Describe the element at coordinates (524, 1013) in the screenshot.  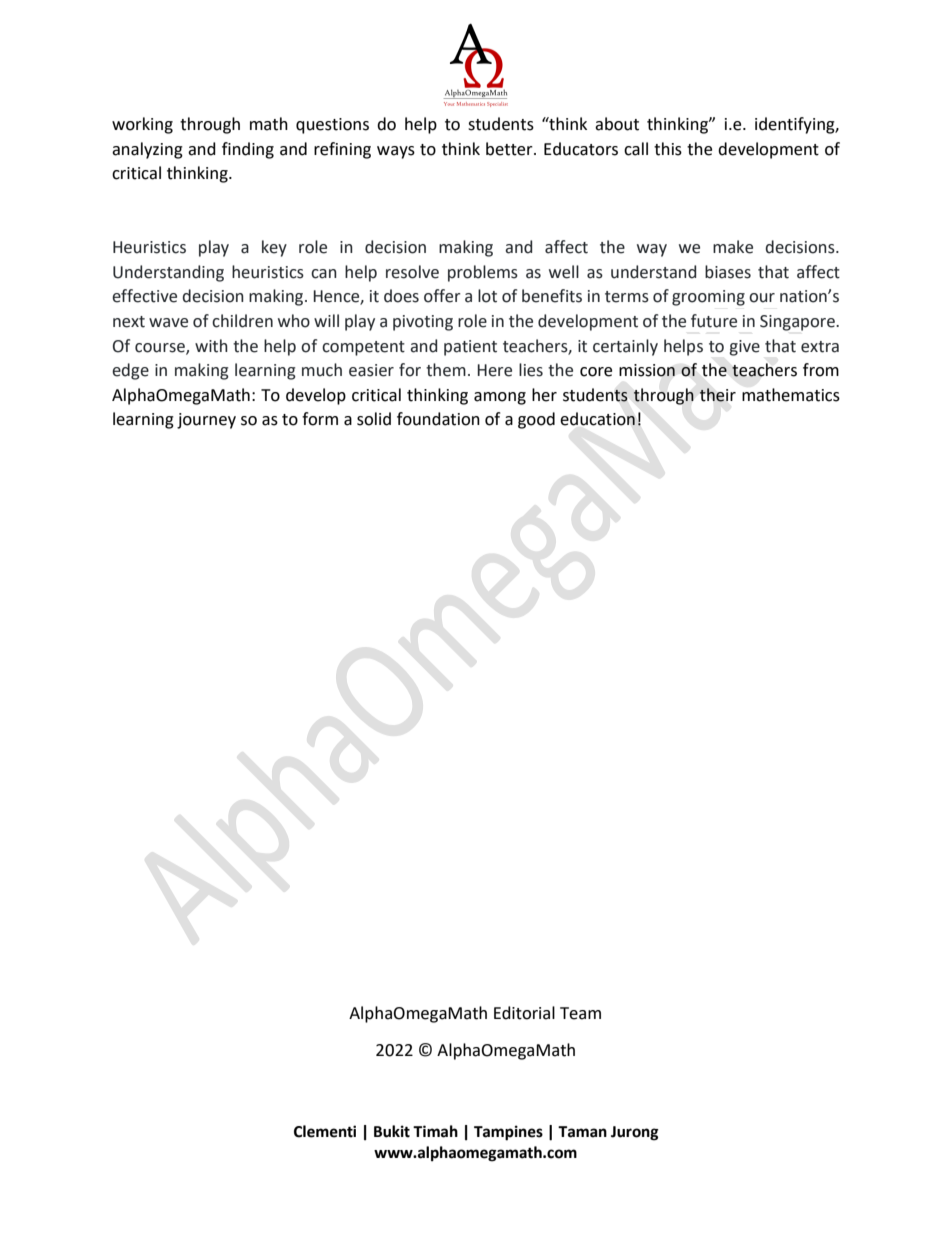
I see `Editorial` at that location.
